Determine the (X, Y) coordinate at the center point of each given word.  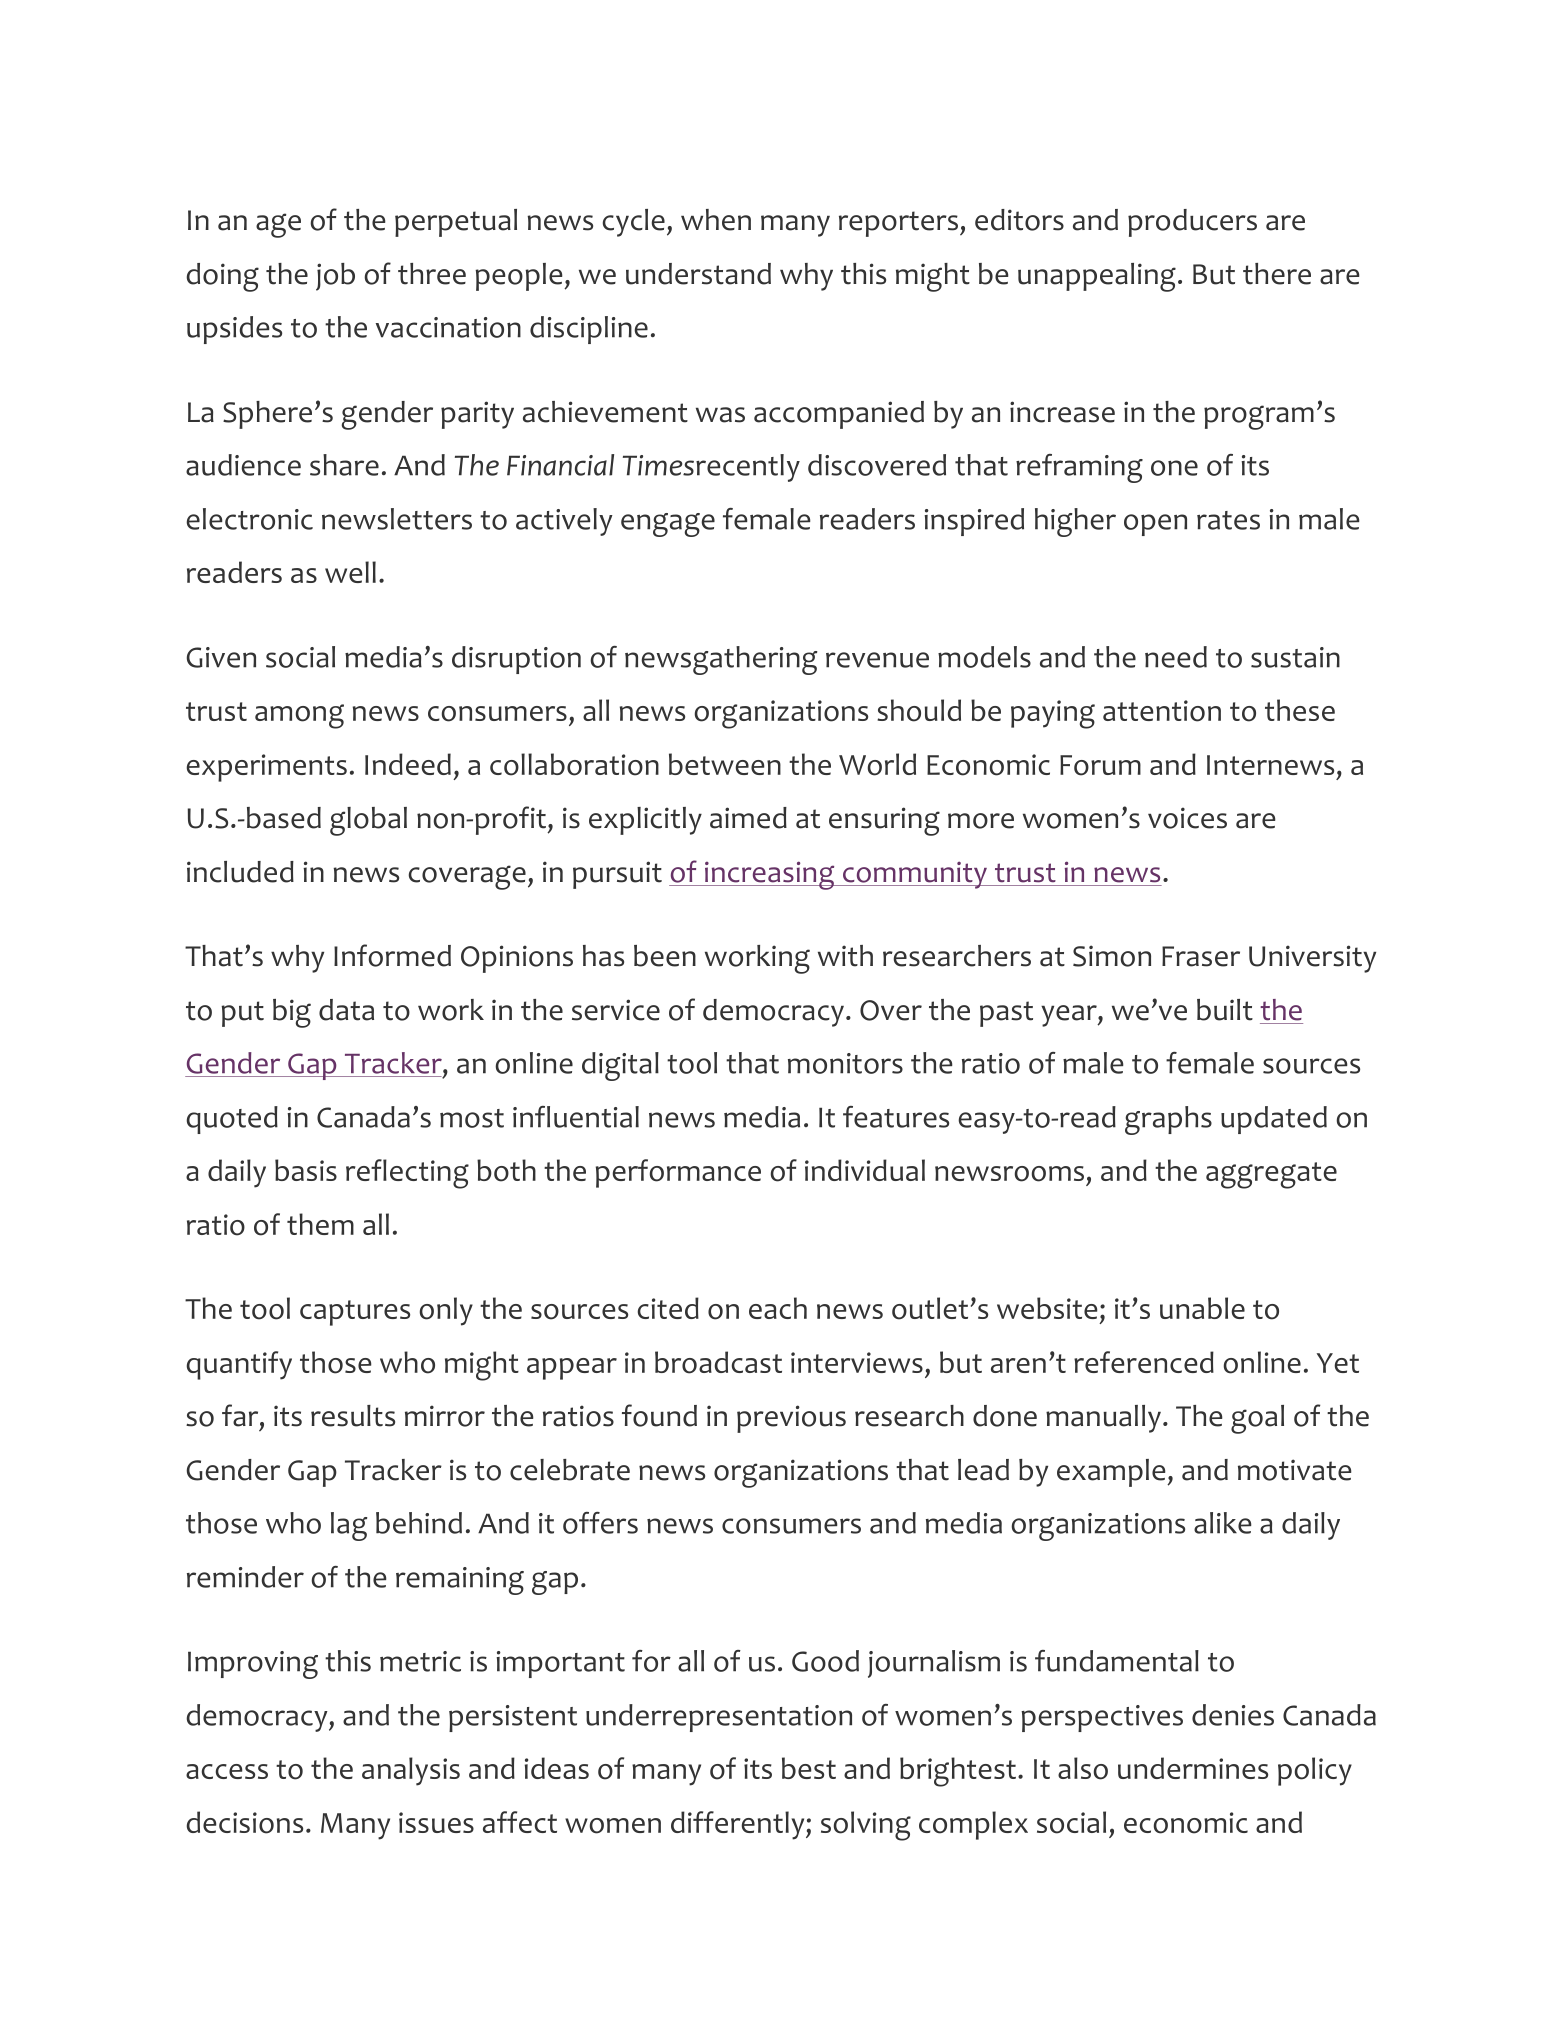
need (1176, 657)
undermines (1193, 1768)
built (1225, 1010)
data (346, 1010)
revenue (877, 660)
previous (791, 1419)
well (350, 572)
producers (1192, 223)
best (809, 1768)
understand (698, 274)
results (353, 1416)
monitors (845, 1063)
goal (1257, 1419)
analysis (411, 1771)
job (335, 277)
